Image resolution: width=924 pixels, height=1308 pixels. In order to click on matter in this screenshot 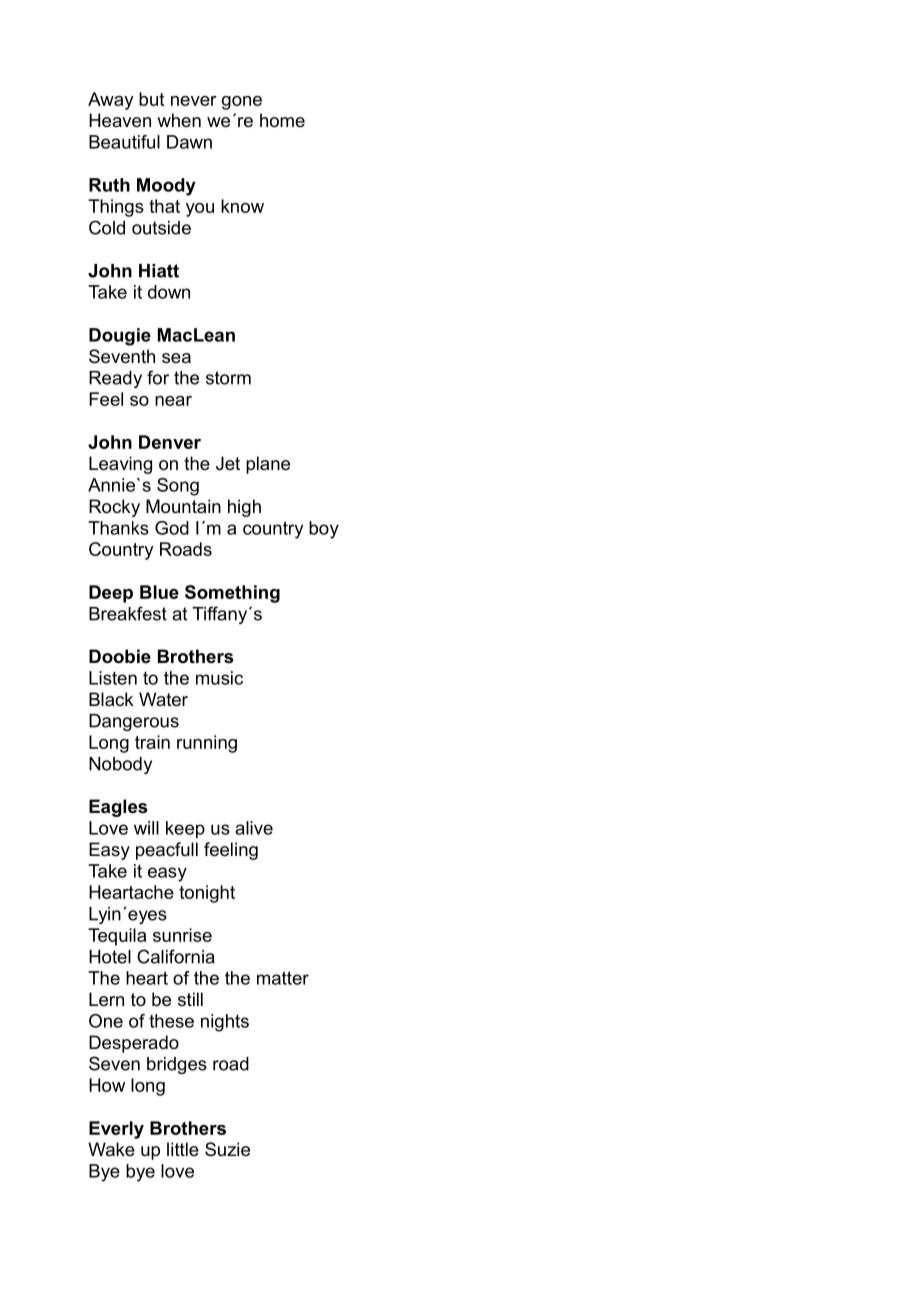, I will do `click(283, 978)`.
